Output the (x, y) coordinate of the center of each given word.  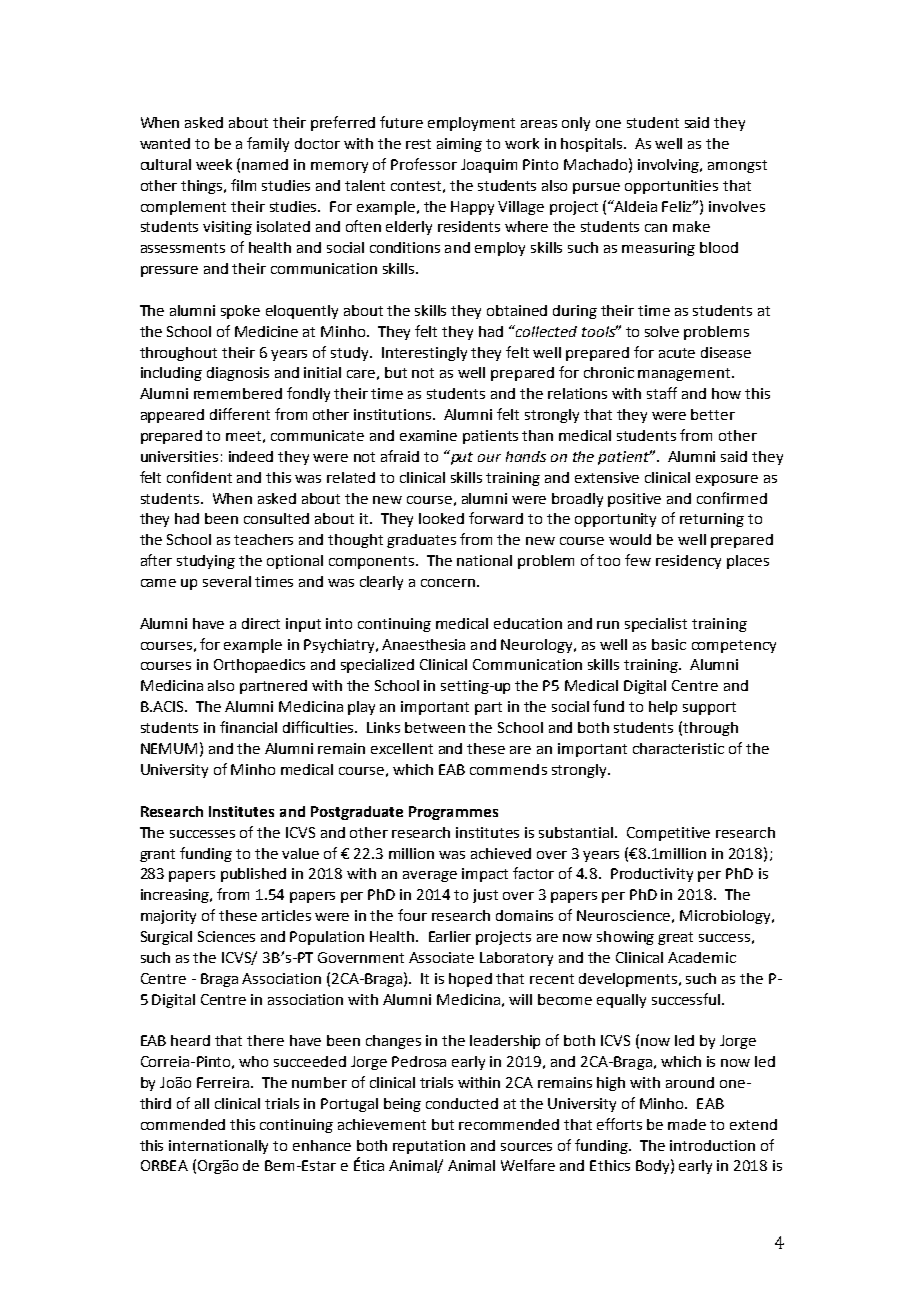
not (423, 373)
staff (662, 393)
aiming (459, 145)
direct (261, 623)
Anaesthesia (423, 644)
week (214, 164)
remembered (238, 393)
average (430, 876)
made (687, 1124)
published (253, 875)
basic (669, 644)
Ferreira (224, 1082)
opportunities (671, 187)
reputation (429, 1147)
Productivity (652, 875)
